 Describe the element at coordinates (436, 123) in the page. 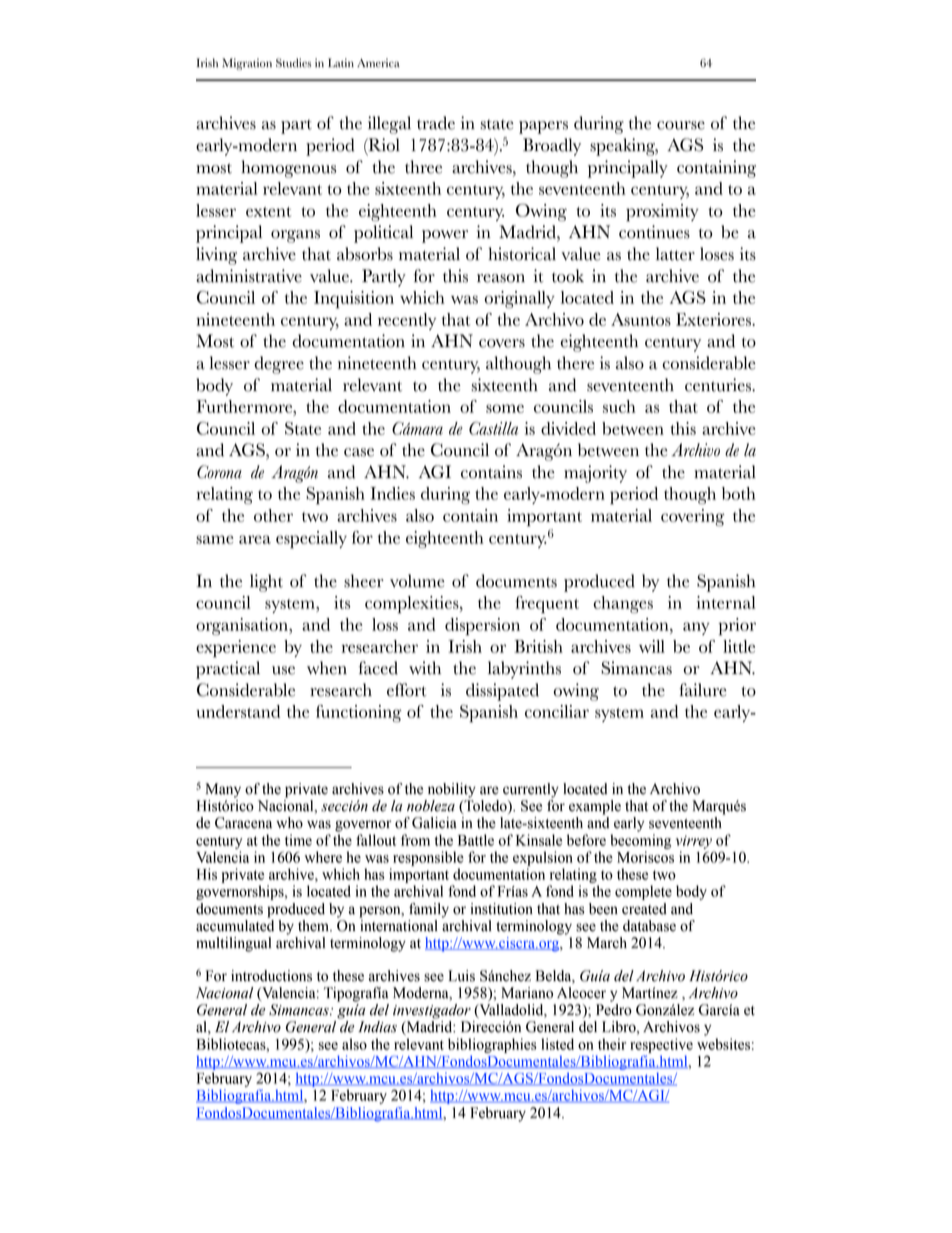

I see `trade` at that location.
